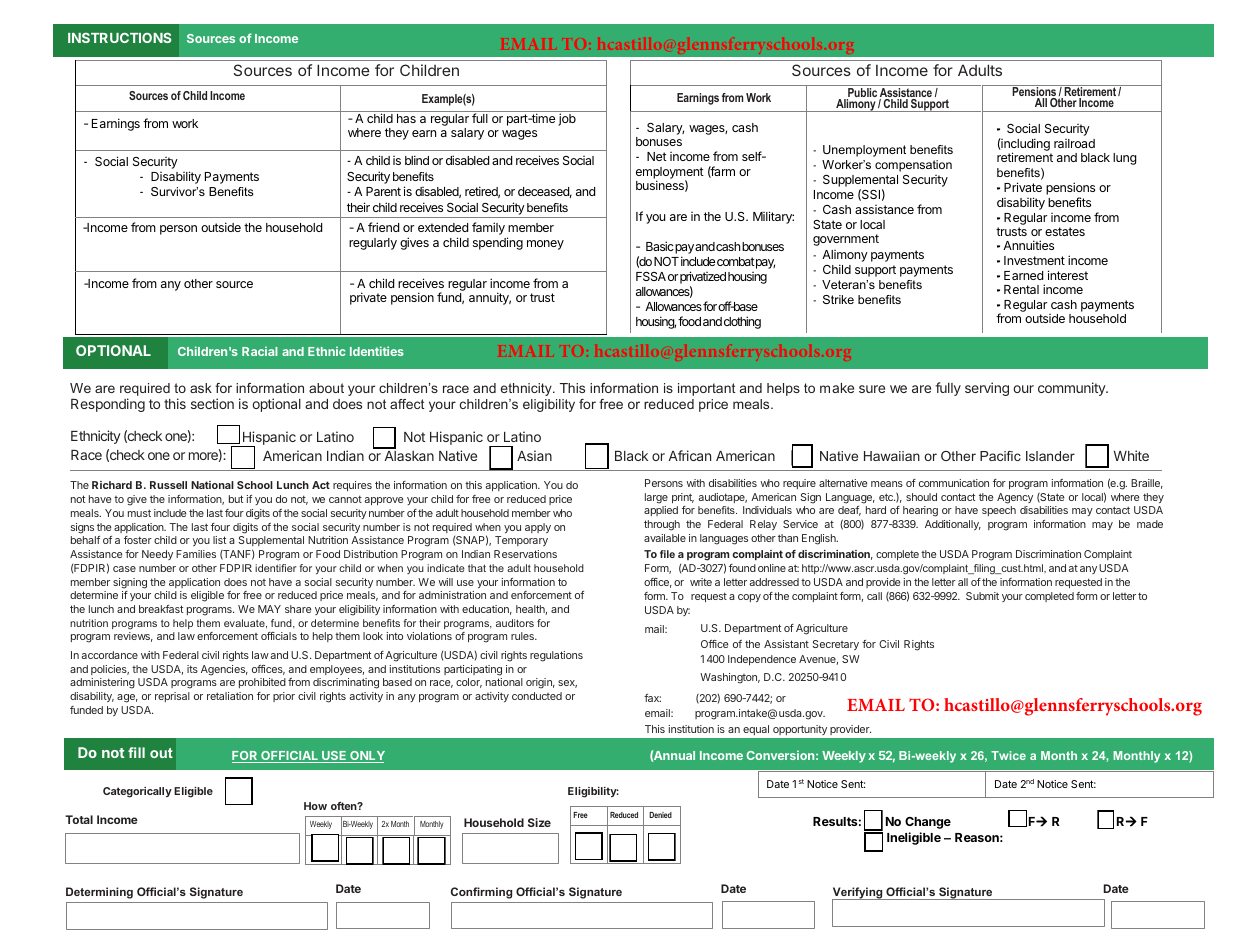 The image size is (1233, 952). Describe the element at coordinates (652, 698) in the screenshot. I see `fax` at that location.
